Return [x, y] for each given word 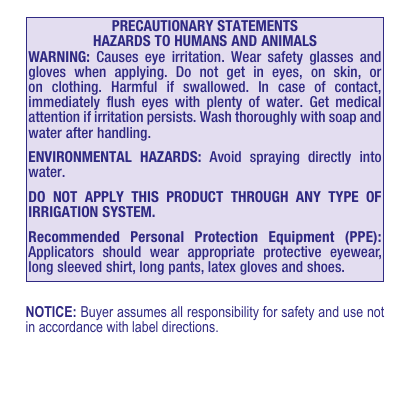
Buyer [97, 313]
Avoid [225, 156]
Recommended [74, 236]
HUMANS [201, 40]
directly [329, 158]
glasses [331, 59]
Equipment [301, 239]
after [79, 132]
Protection [226, 236]
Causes [117, 56]
